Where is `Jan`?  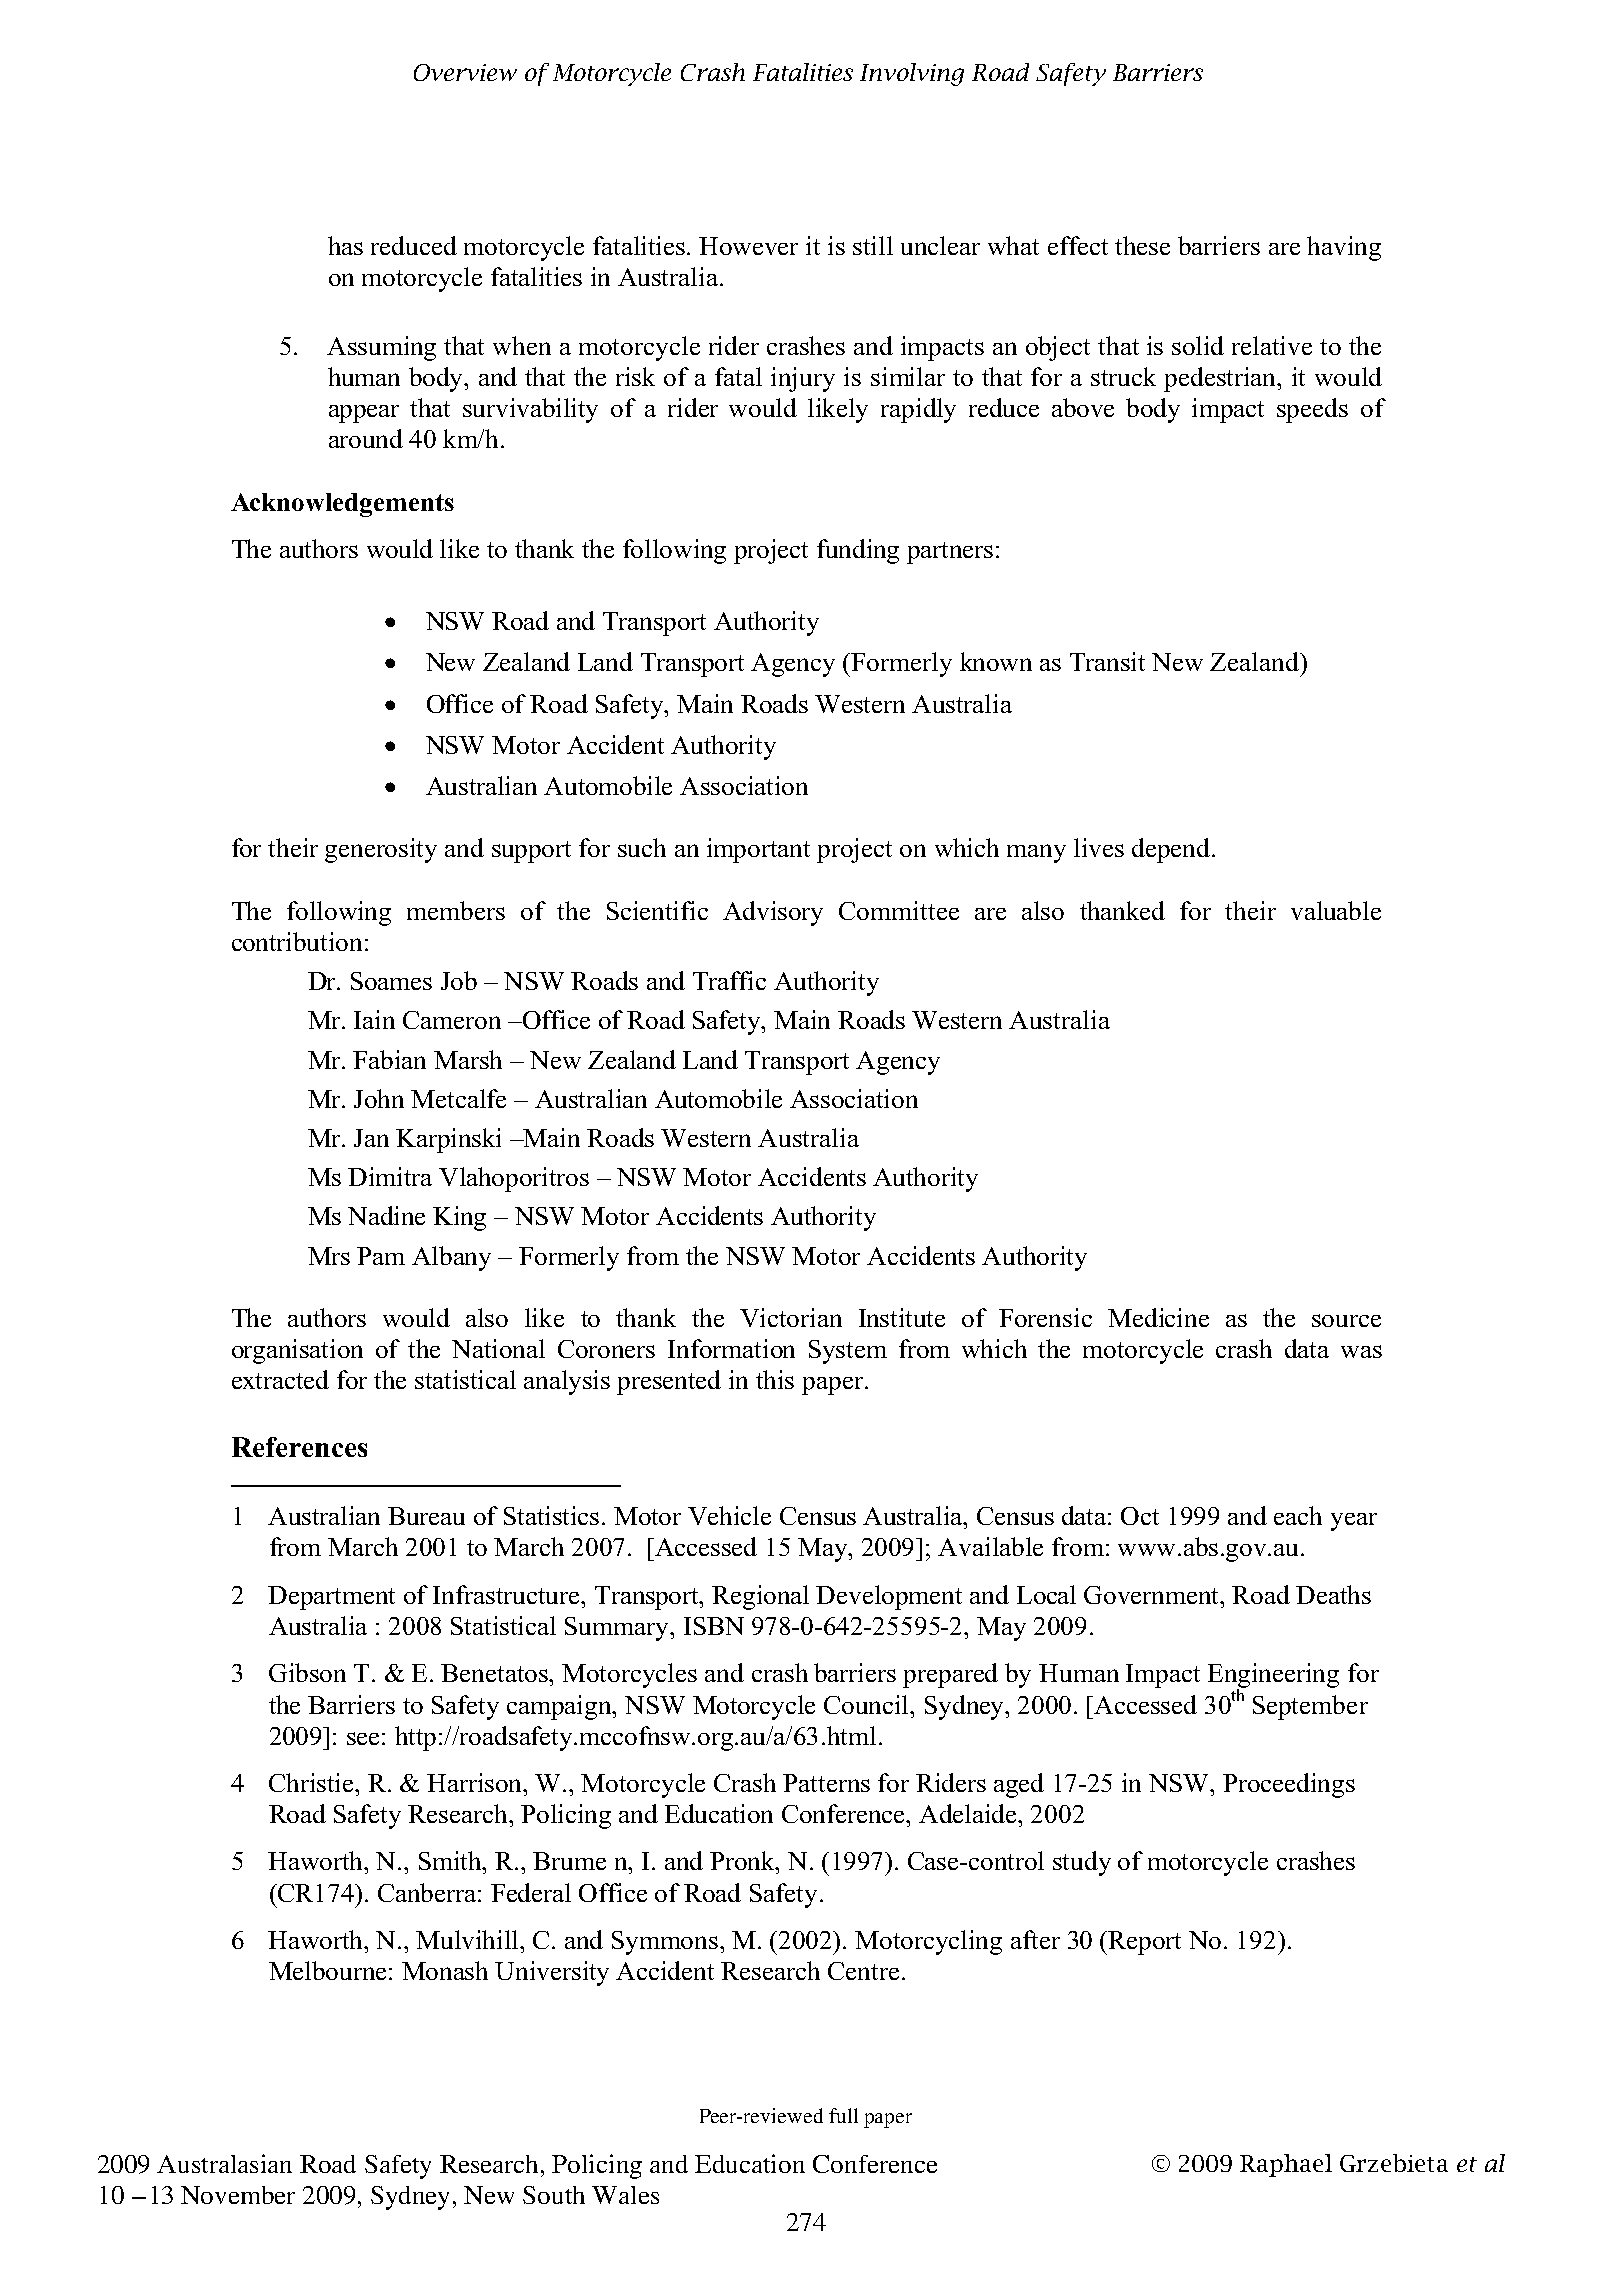
Jan is located at coordinates (371, 1138).
